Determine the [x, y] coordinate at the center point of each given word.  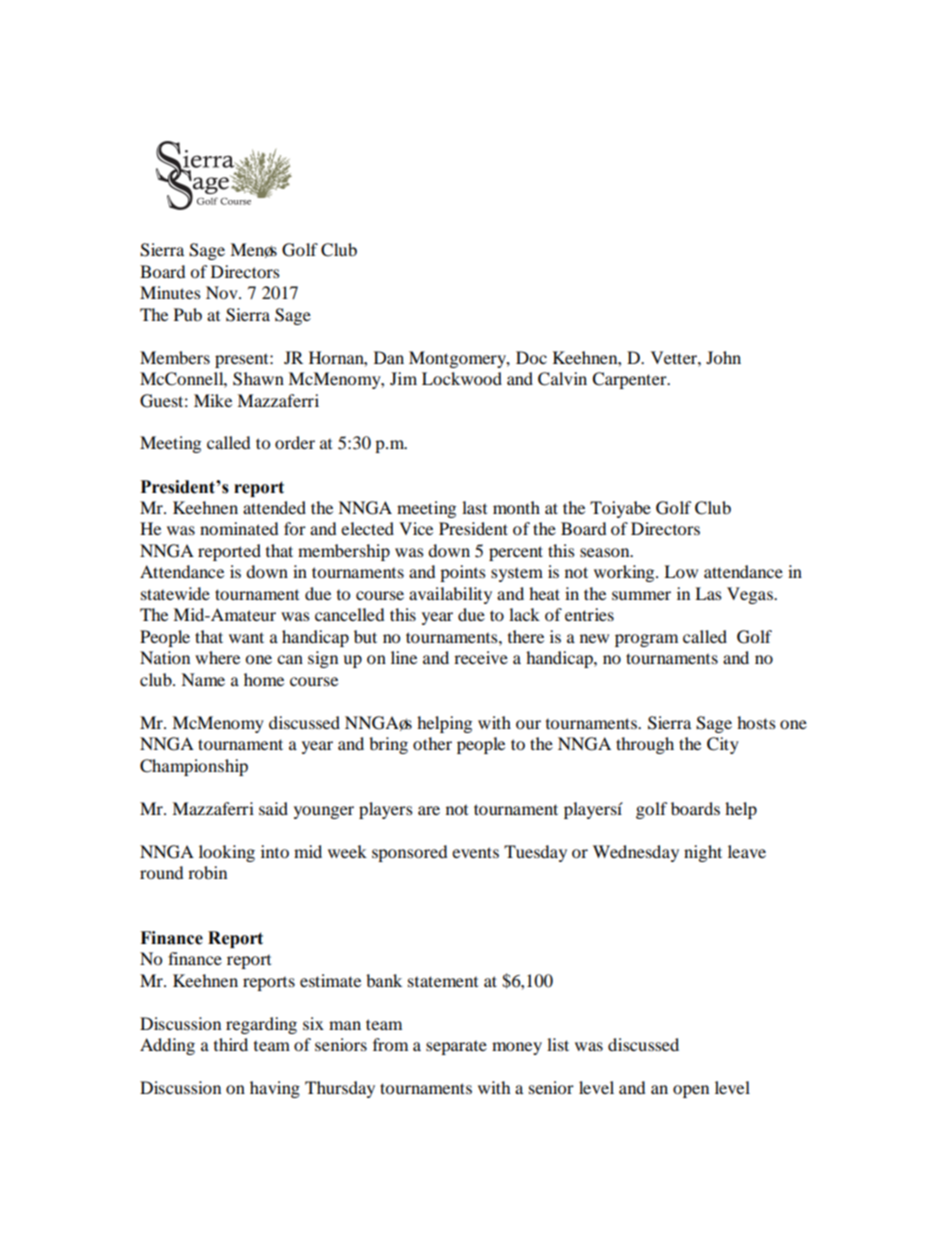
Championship [194, 767]
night [703, 853]
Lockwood [462, 378]
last [474, 507]
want [246, 637]
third [231, 1044]
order [295, 442]
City [723, 745]
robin [207, 872]
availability [450, 595]
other [432, 743]
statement [443, 981]
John [723, 357]
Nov [223, 292]
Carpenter [630, 380]
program [646, 640]
